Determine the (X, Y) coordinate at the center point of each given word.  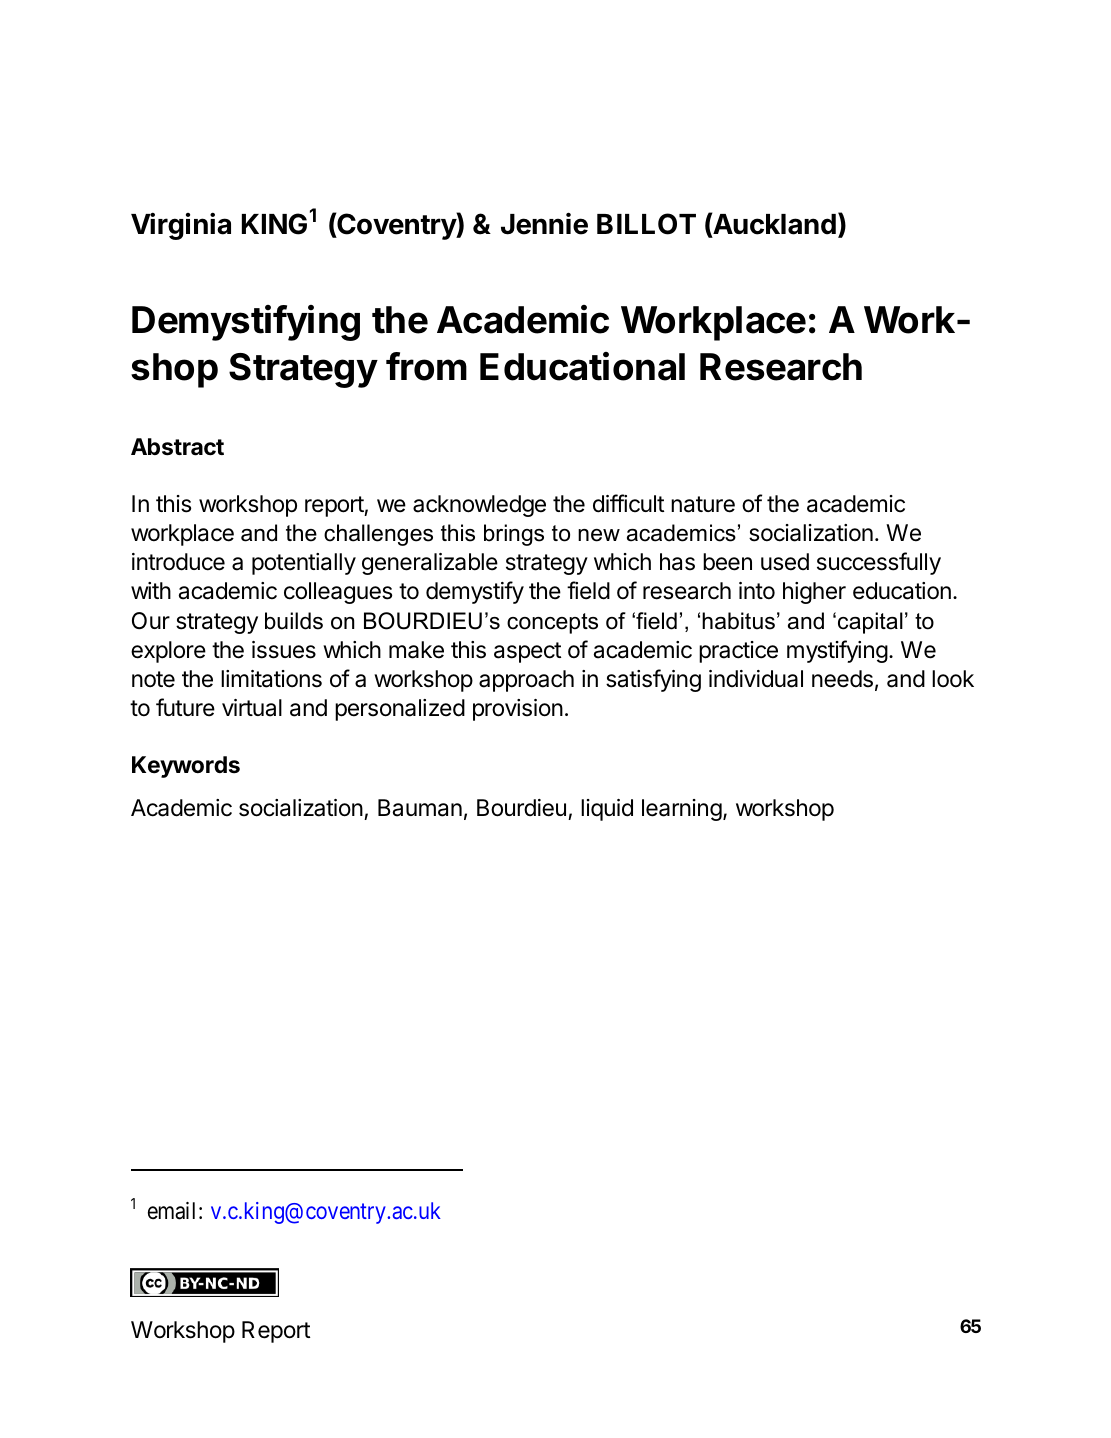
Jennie (544, 223)
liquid (607, 810)
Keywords (186, 767)
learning (682, 810)
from (426, 366)
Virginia (181, 226)
